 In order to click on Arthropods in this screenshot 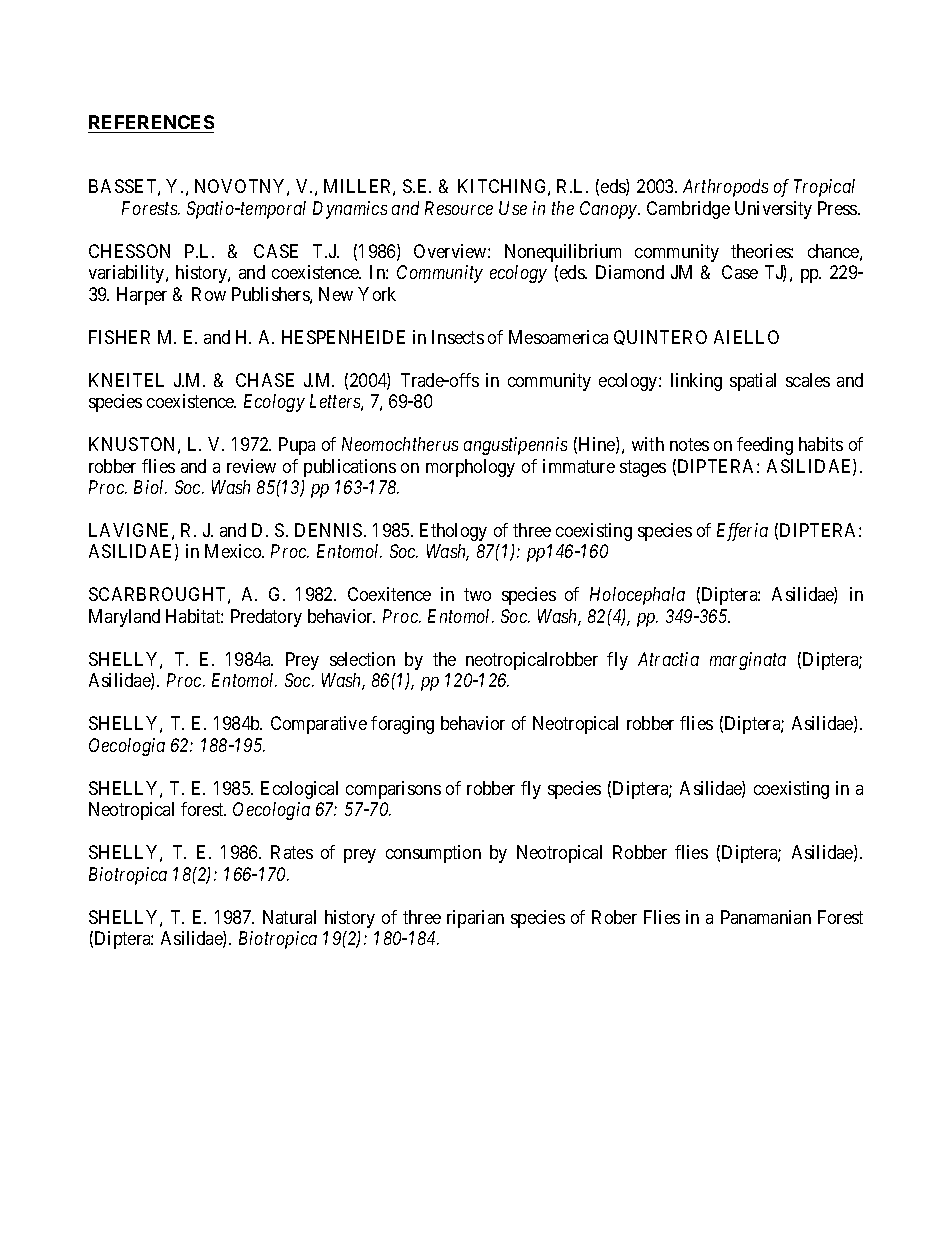, I will do `click(725, 188)`.
